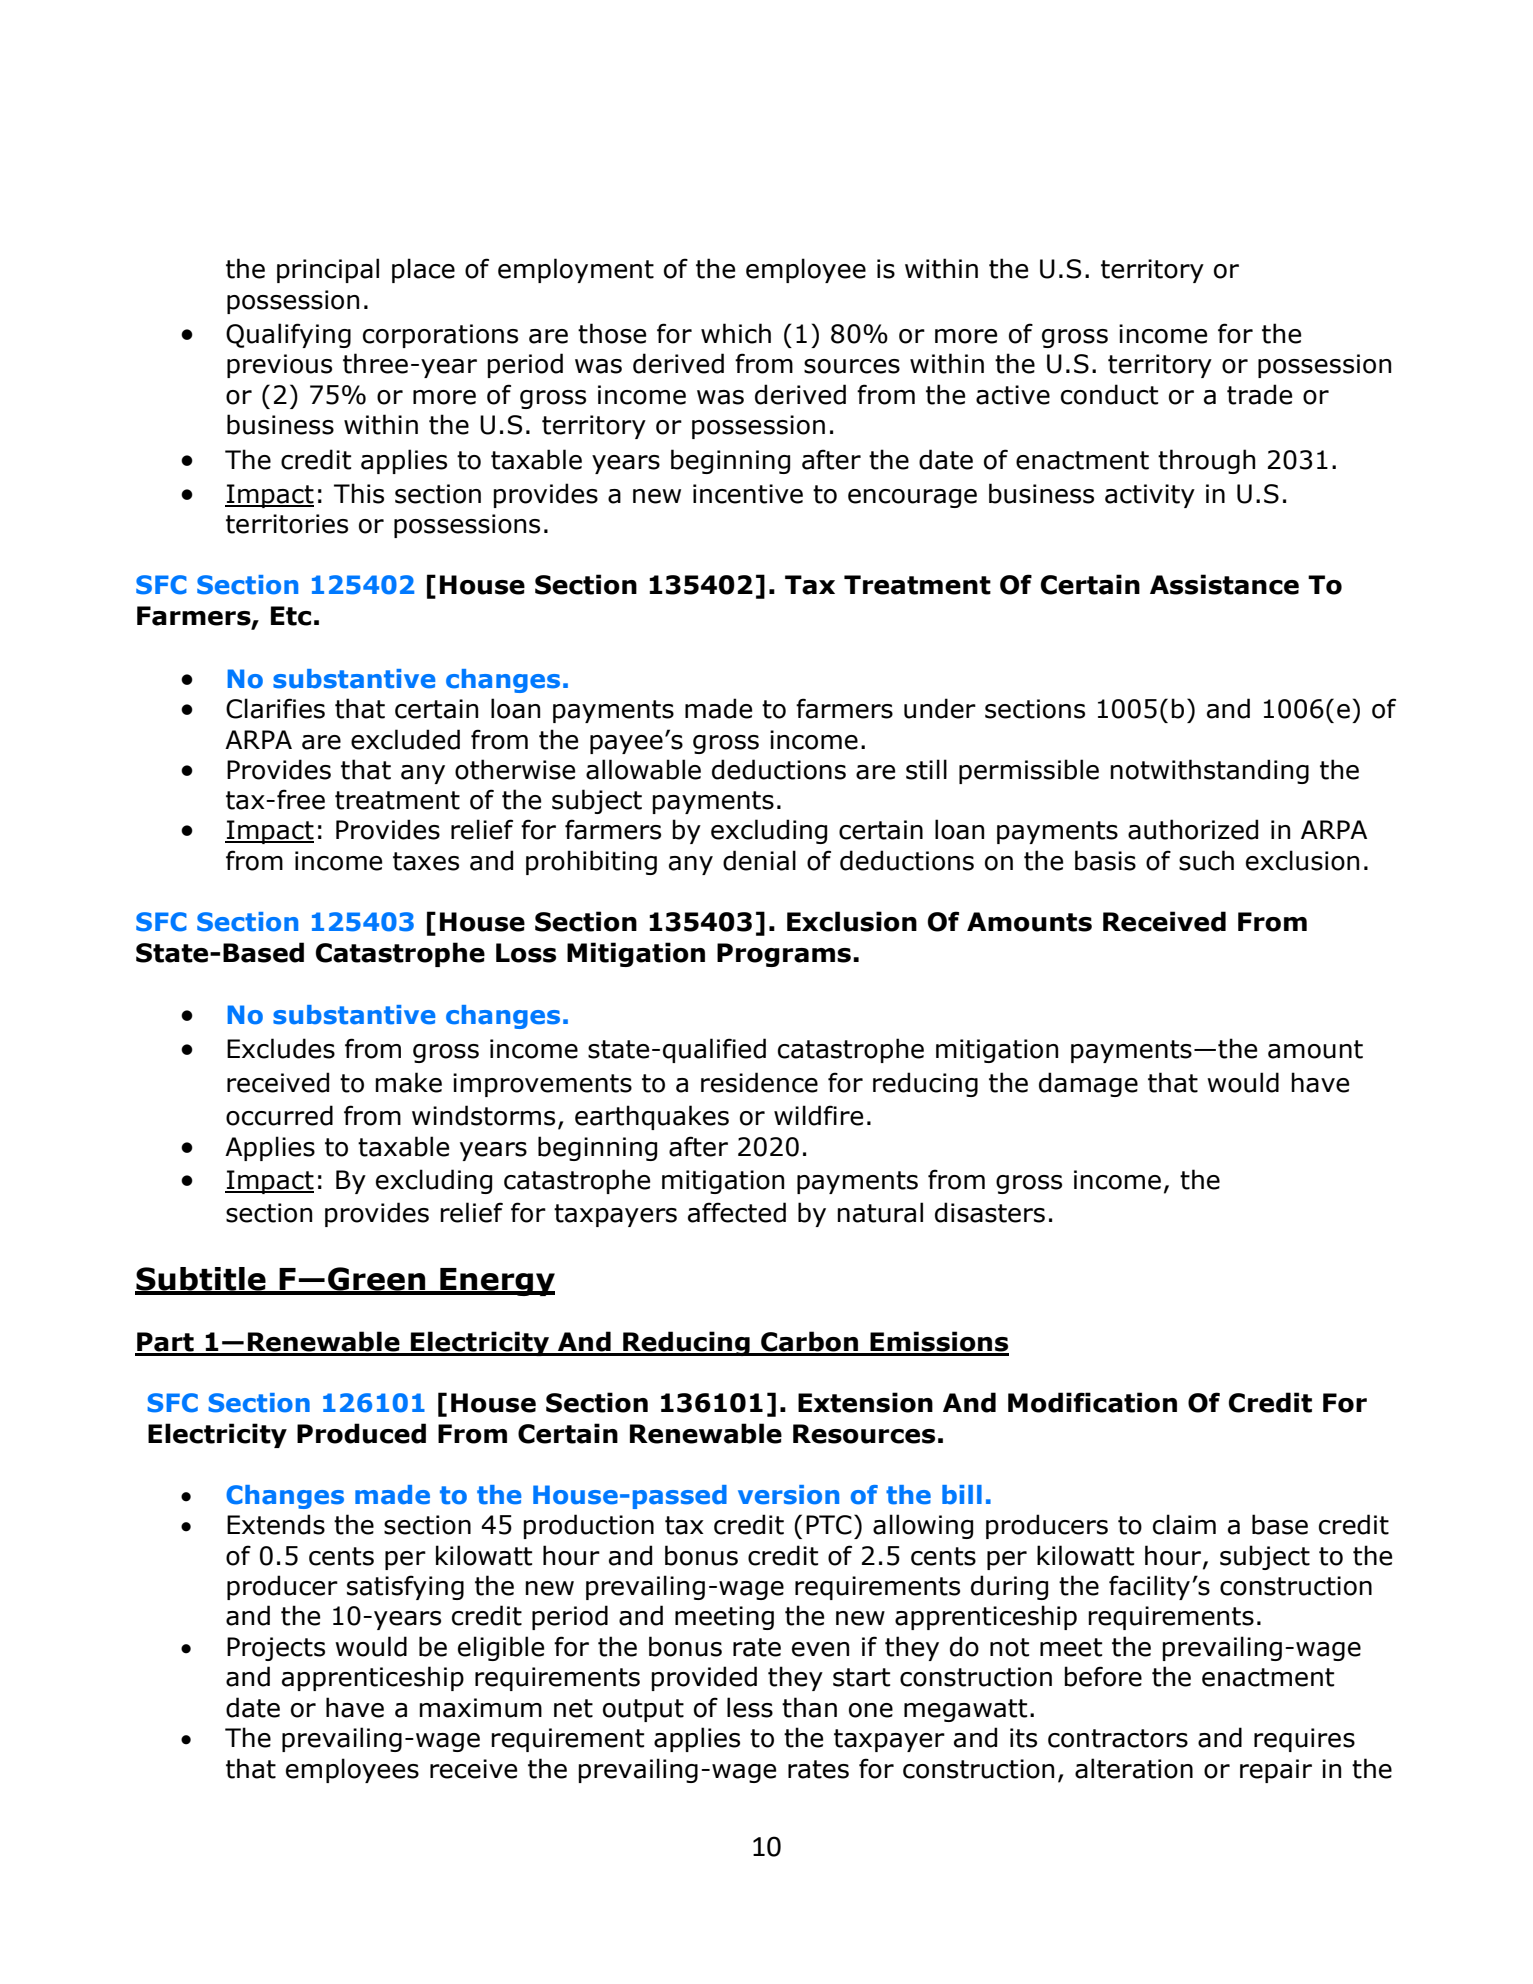 This document has height=1984, width=1533. I want to click on Energy, so click(496, 1282).
